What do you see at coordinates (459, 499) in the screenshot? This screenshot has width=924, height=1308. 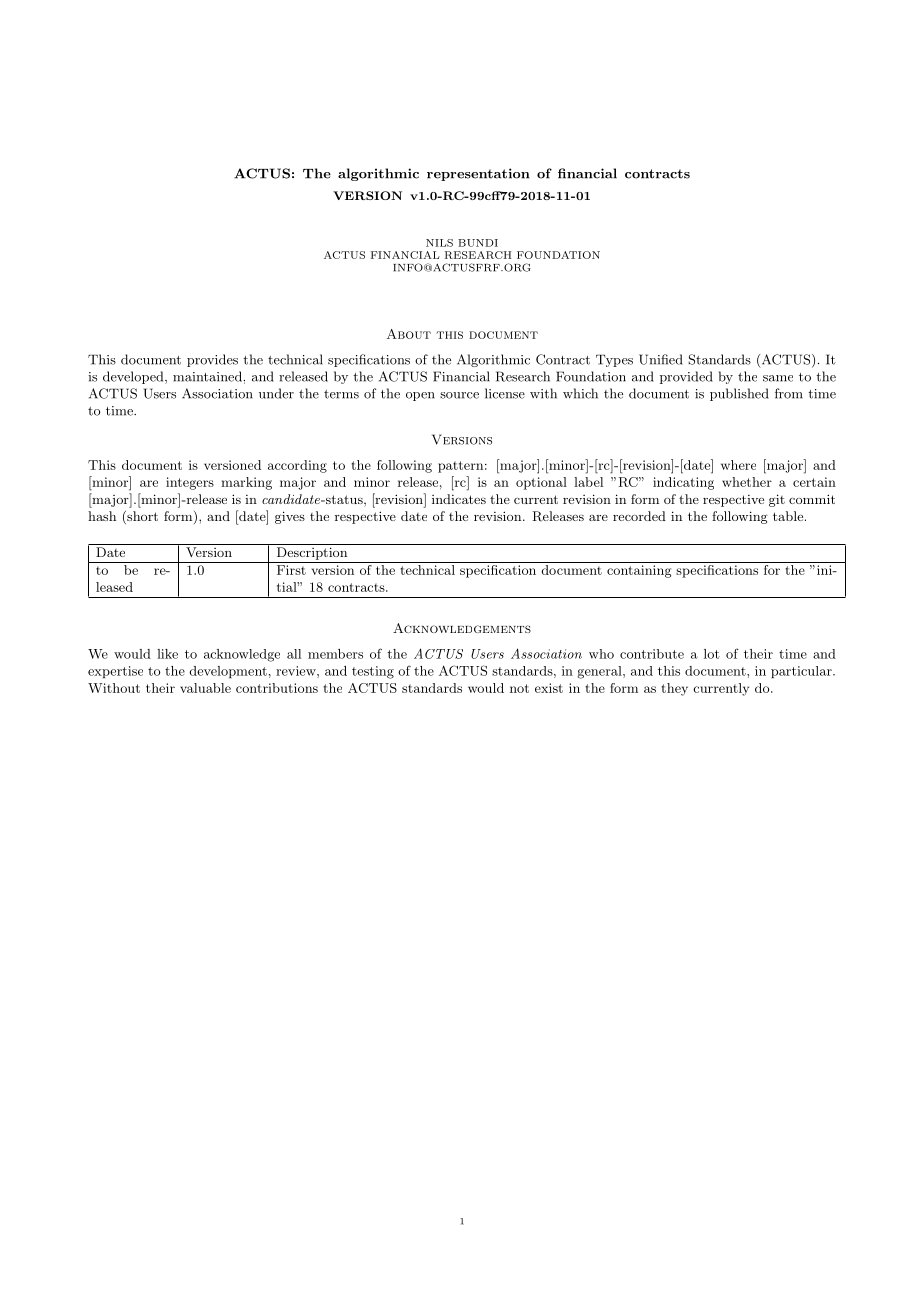 I see `indicates` at bounding box center [459, 499].
